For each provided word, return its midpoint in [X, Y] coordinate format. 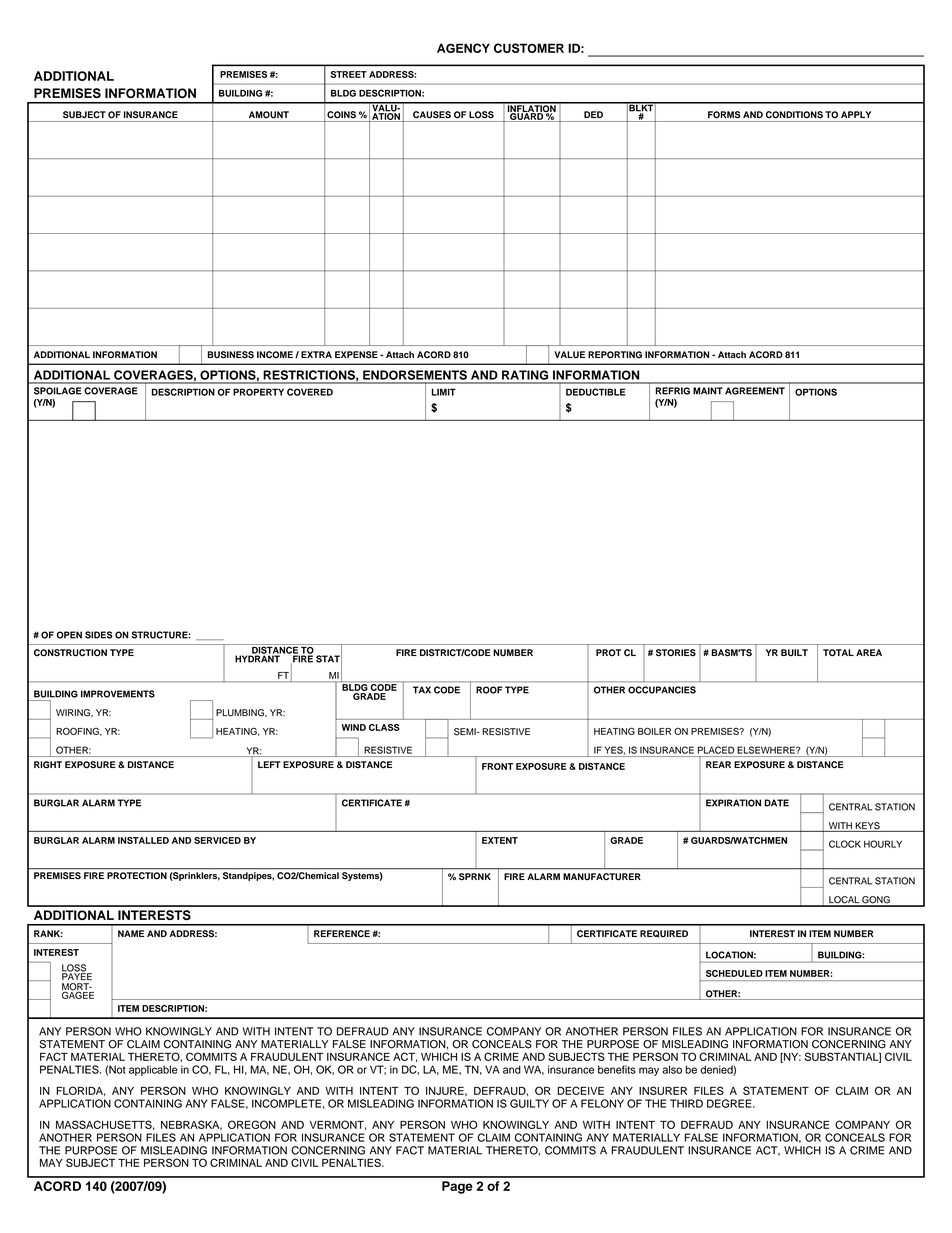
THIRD [686, 1103]
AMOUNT [269, 115]
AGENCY [463, 48]
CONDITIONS [794, 115]
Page [457, 1187]
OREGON [252, 1124]
